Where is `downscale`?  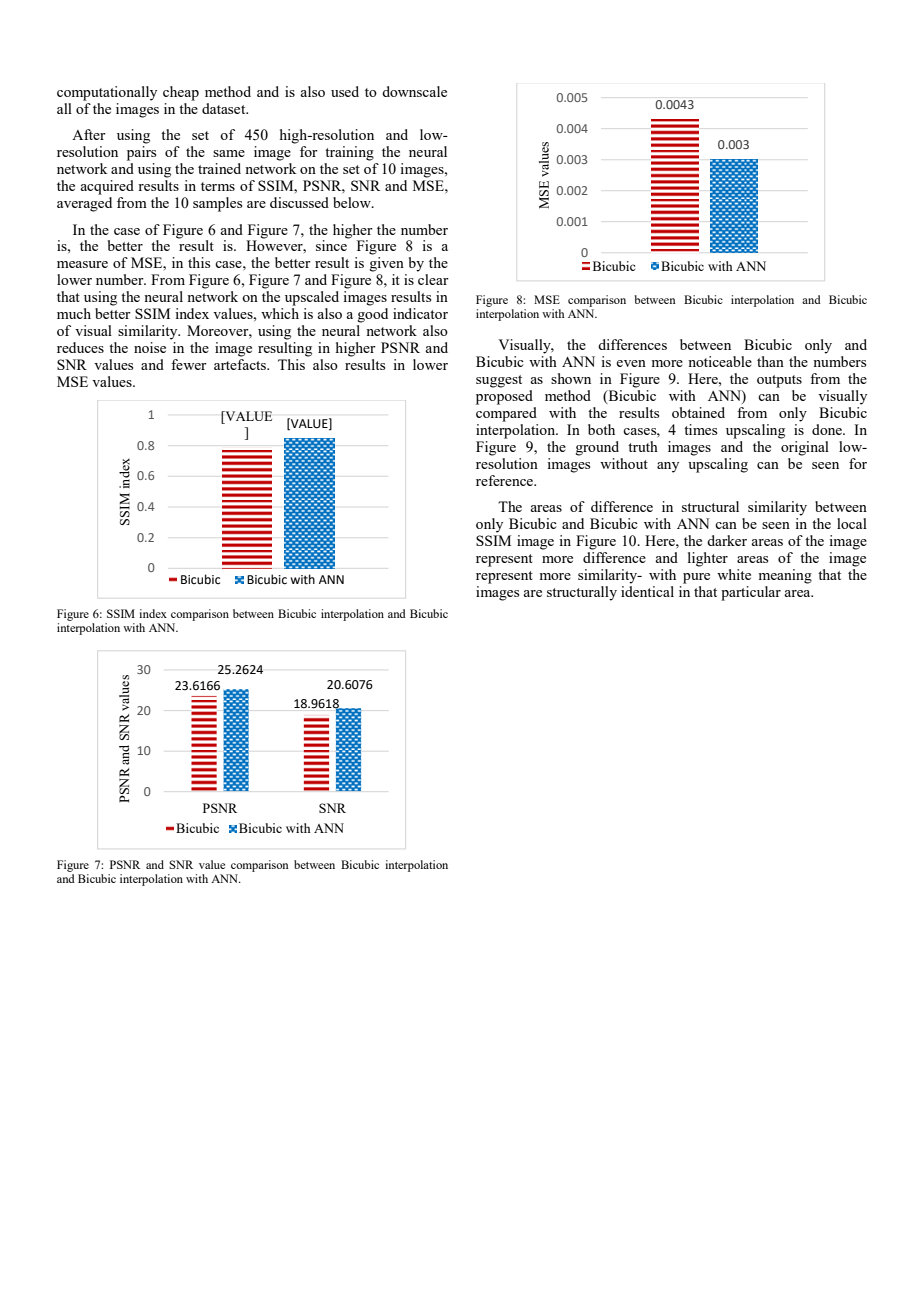 downscale is located at coordinates (414, 91).
